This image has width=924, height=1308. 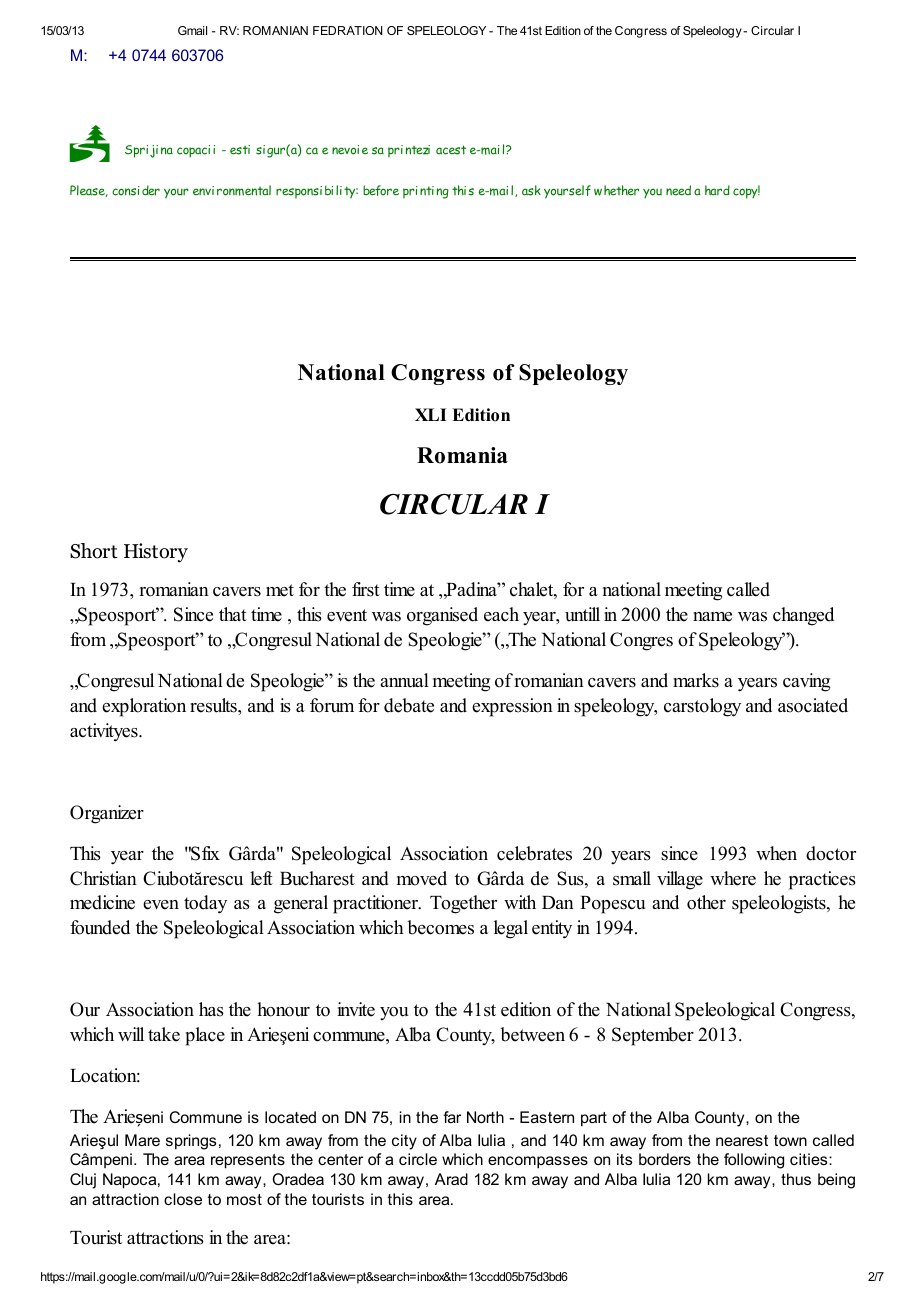 I want to click on expression, so click(x=512, y=707).
